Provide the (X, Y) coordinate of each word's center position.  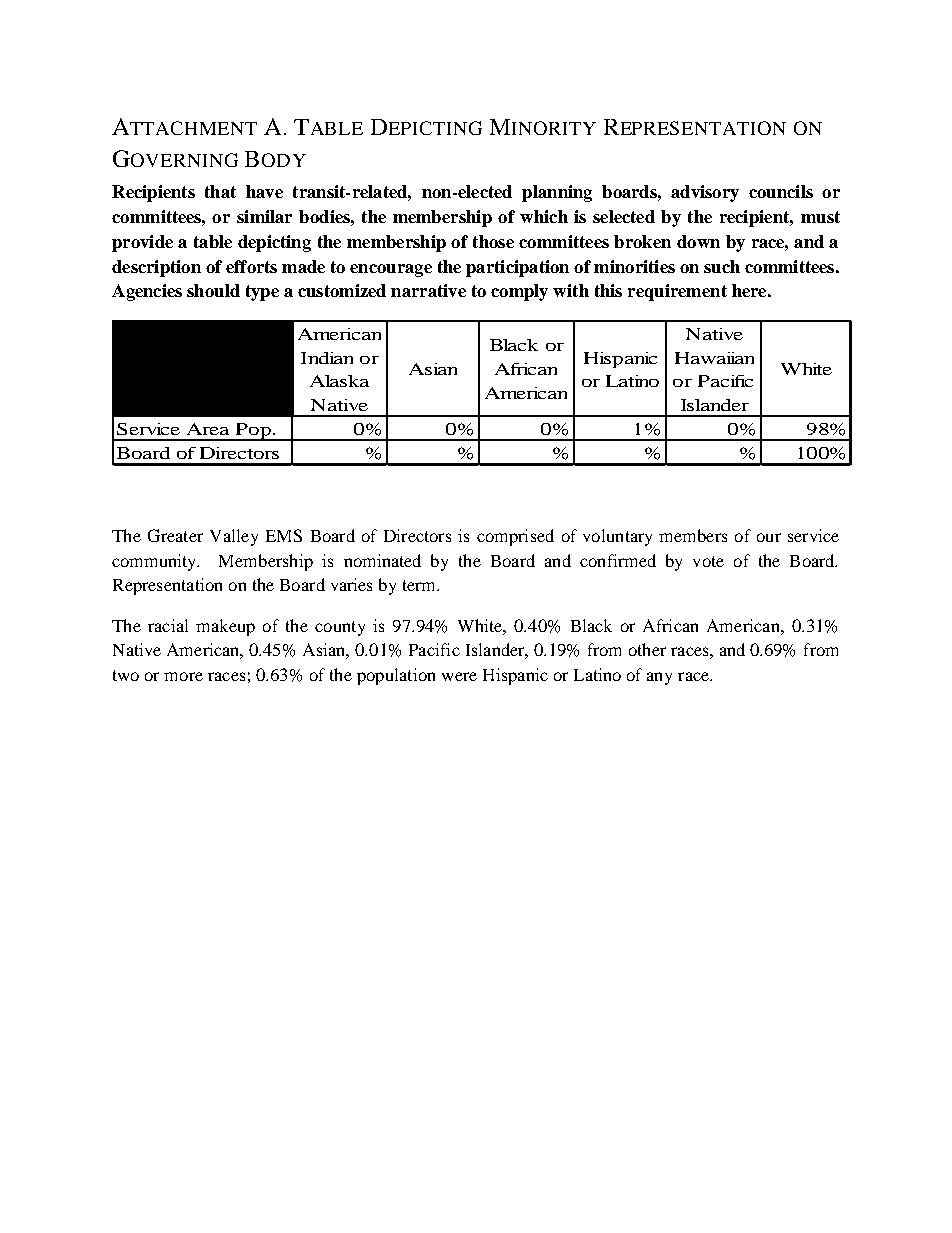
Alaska (339, 381)
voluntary (617, 537)
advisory (705, 193)
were (459, 676)
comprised (515, 537)
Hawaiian (714, 358)
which (544, 216)
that (220, 191)
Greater (175, 535)
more (183, 676)
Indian (327, 358)
